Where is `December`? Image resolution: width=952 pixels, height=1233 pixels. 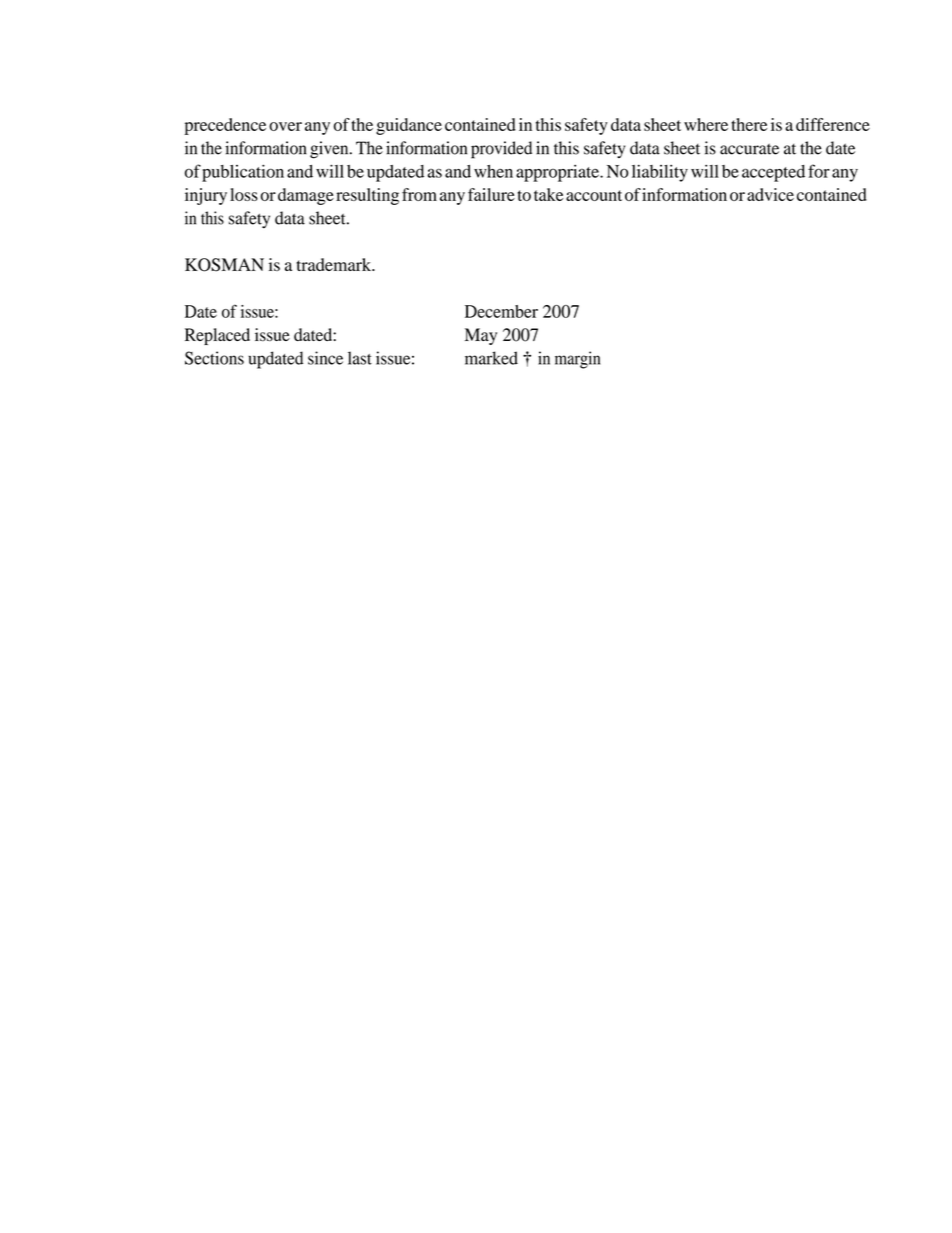 December is located at coordinates (501, 311).
